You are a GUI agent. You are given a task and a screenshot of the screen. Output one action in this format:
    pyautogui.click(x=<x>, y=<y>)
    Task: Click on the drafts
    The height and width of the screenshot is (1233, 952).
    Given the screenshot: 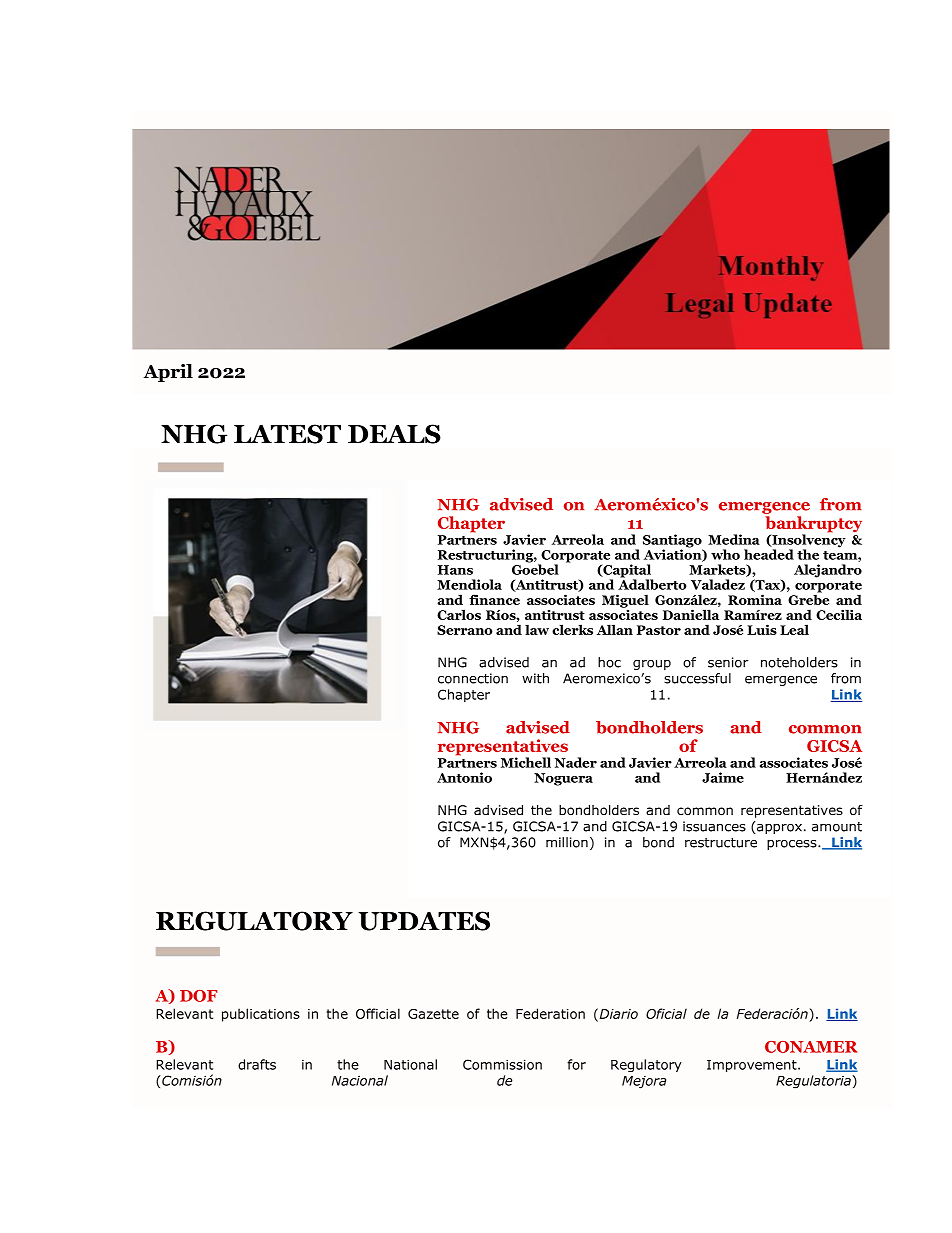 What is the action you would take?
    pyautogui.click(x=257, y=1064)
